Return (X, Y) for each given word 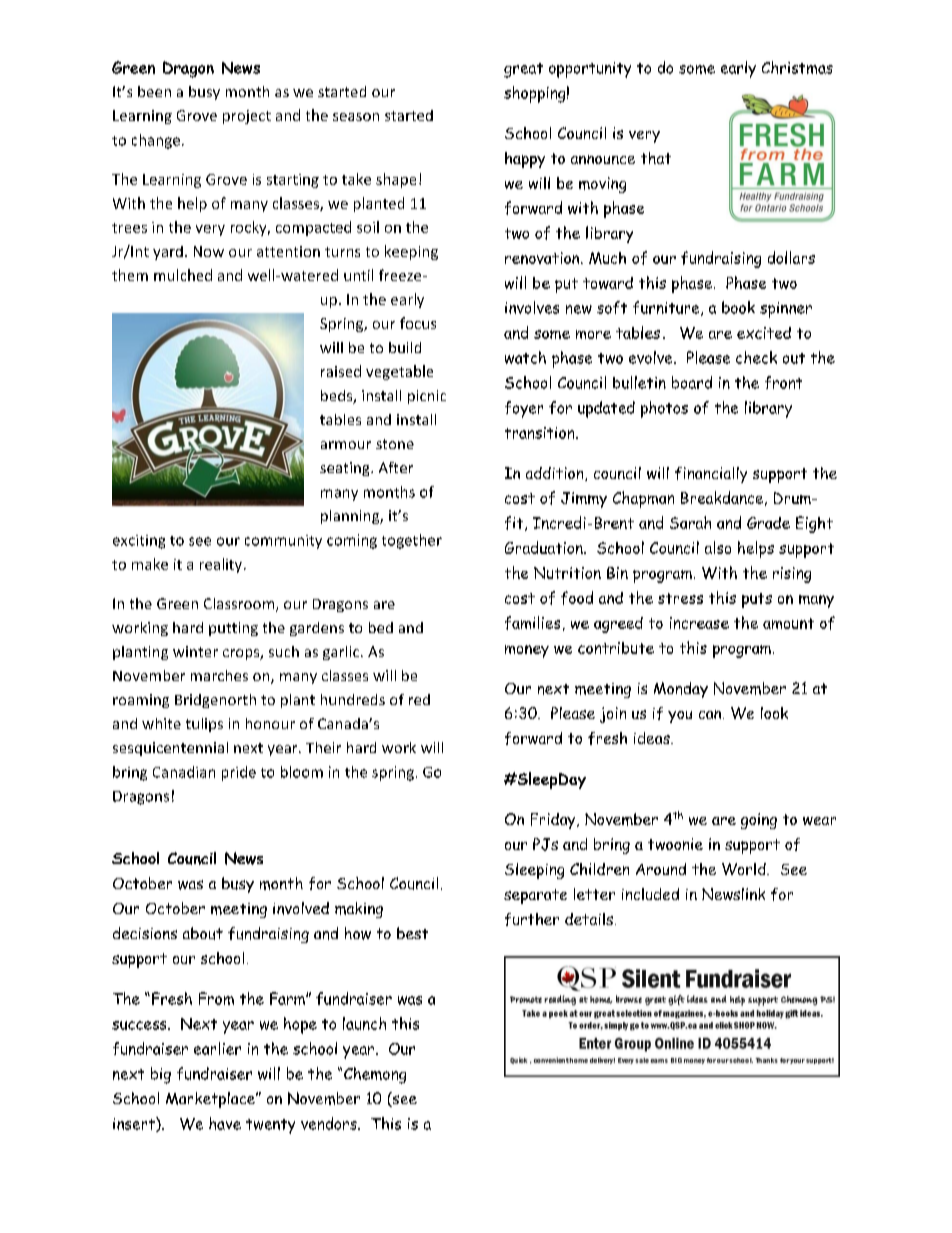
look (774, 713)
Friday (554, 821)
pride (239, 773)
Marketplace (212, 1100)
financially (711, 475)
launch (364, 1023)
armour (346, 445)
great (523, 70)
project (247, 117)
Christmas (797, 67)
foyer (524, 409)
